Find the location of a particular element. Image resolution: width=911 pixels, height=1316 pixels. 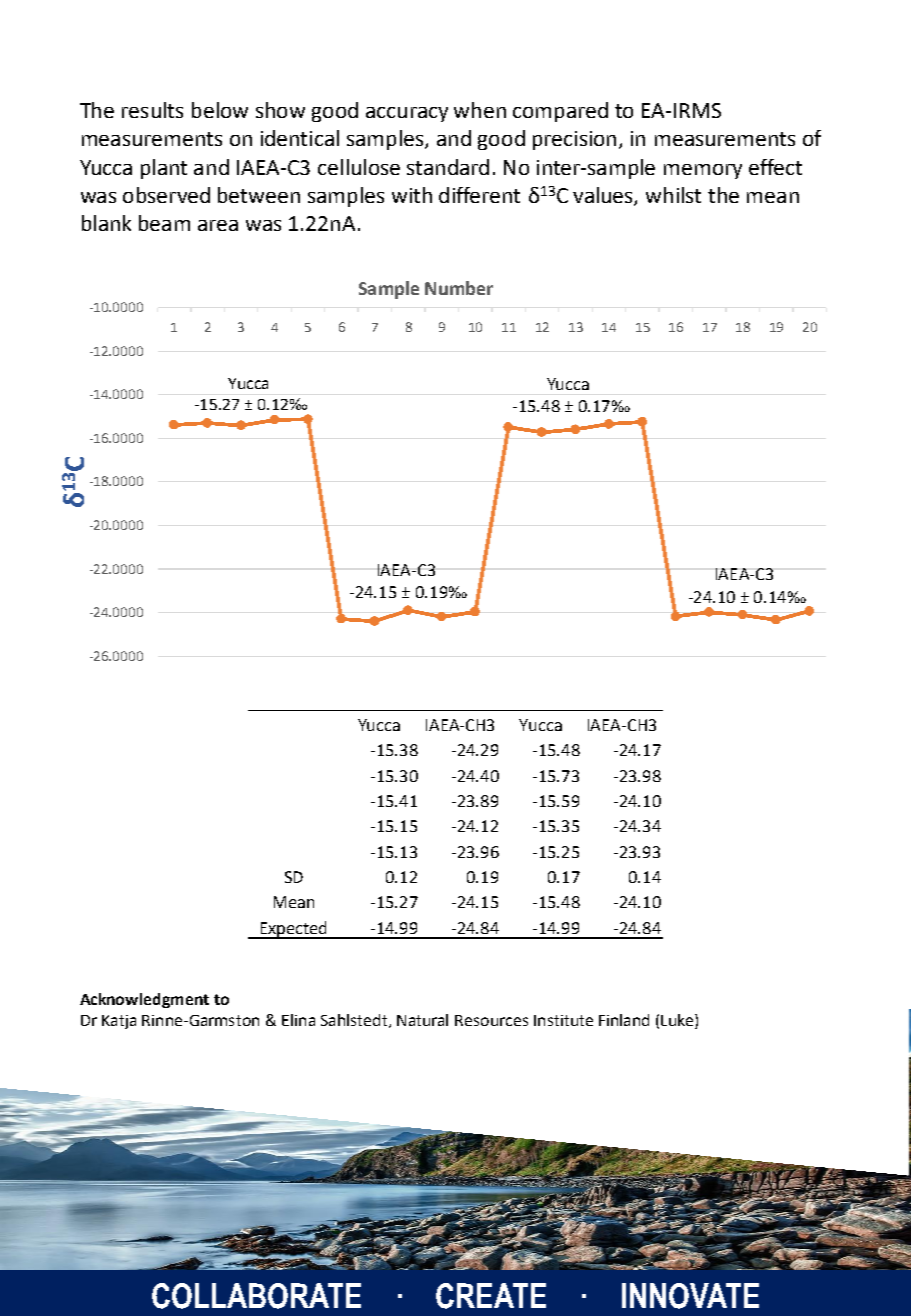

memory is located at coordinates (703, 171).
